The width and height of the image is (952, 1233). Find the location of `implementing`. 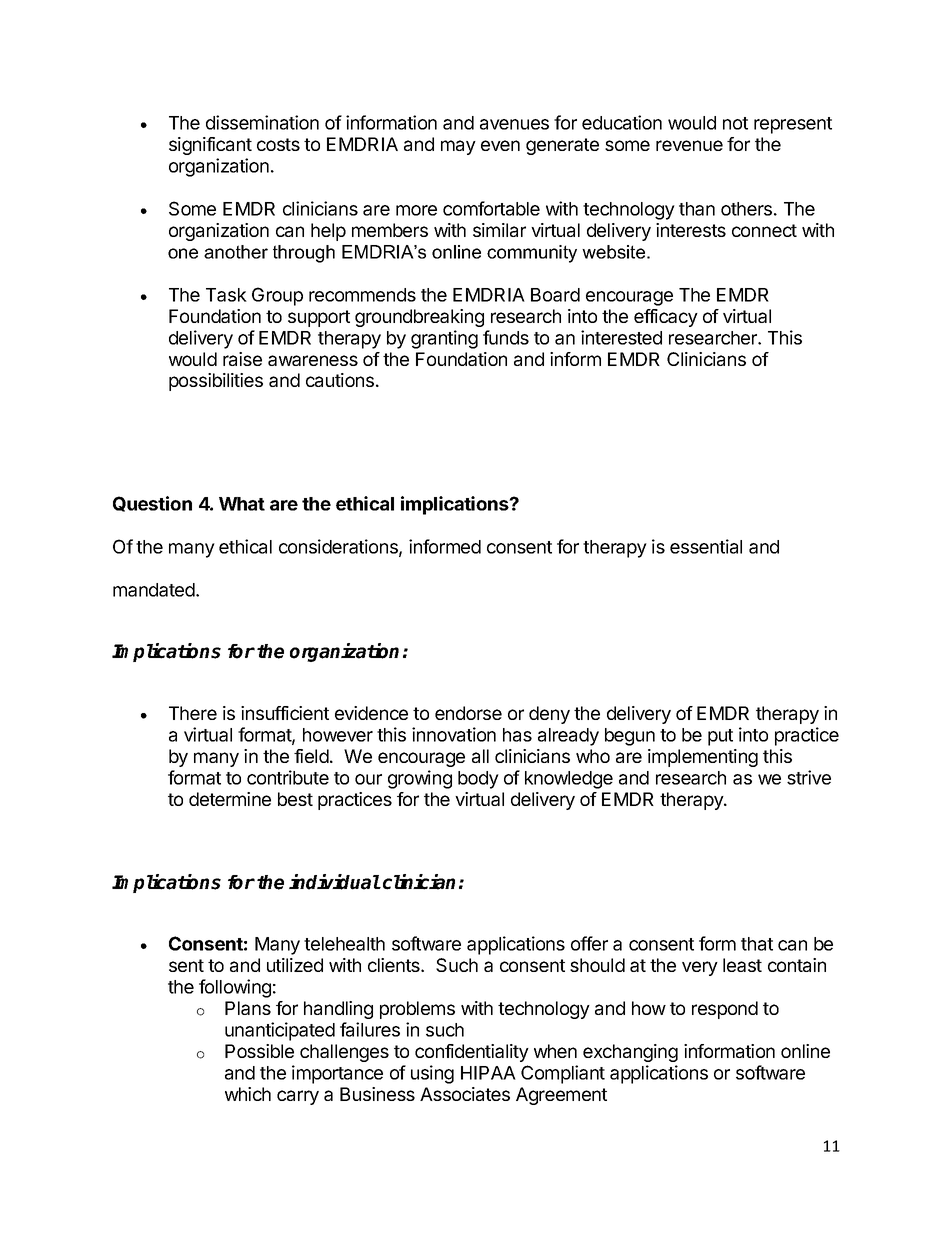

implementing is located at coordinates (703, 758).
